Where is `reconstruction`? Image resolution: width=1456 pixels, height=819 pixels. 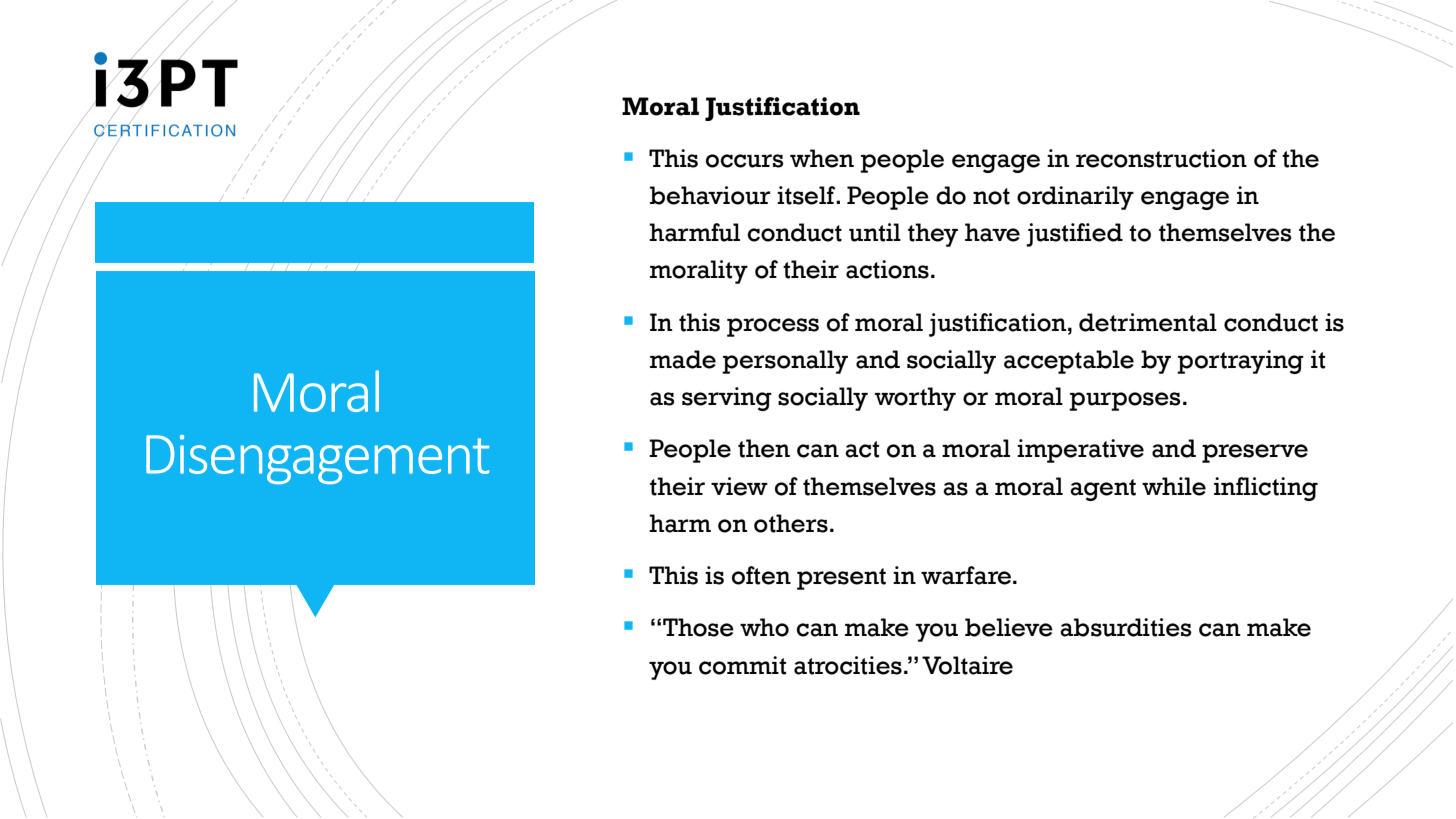 reconstruction is located at coordinates (1161, 158).
